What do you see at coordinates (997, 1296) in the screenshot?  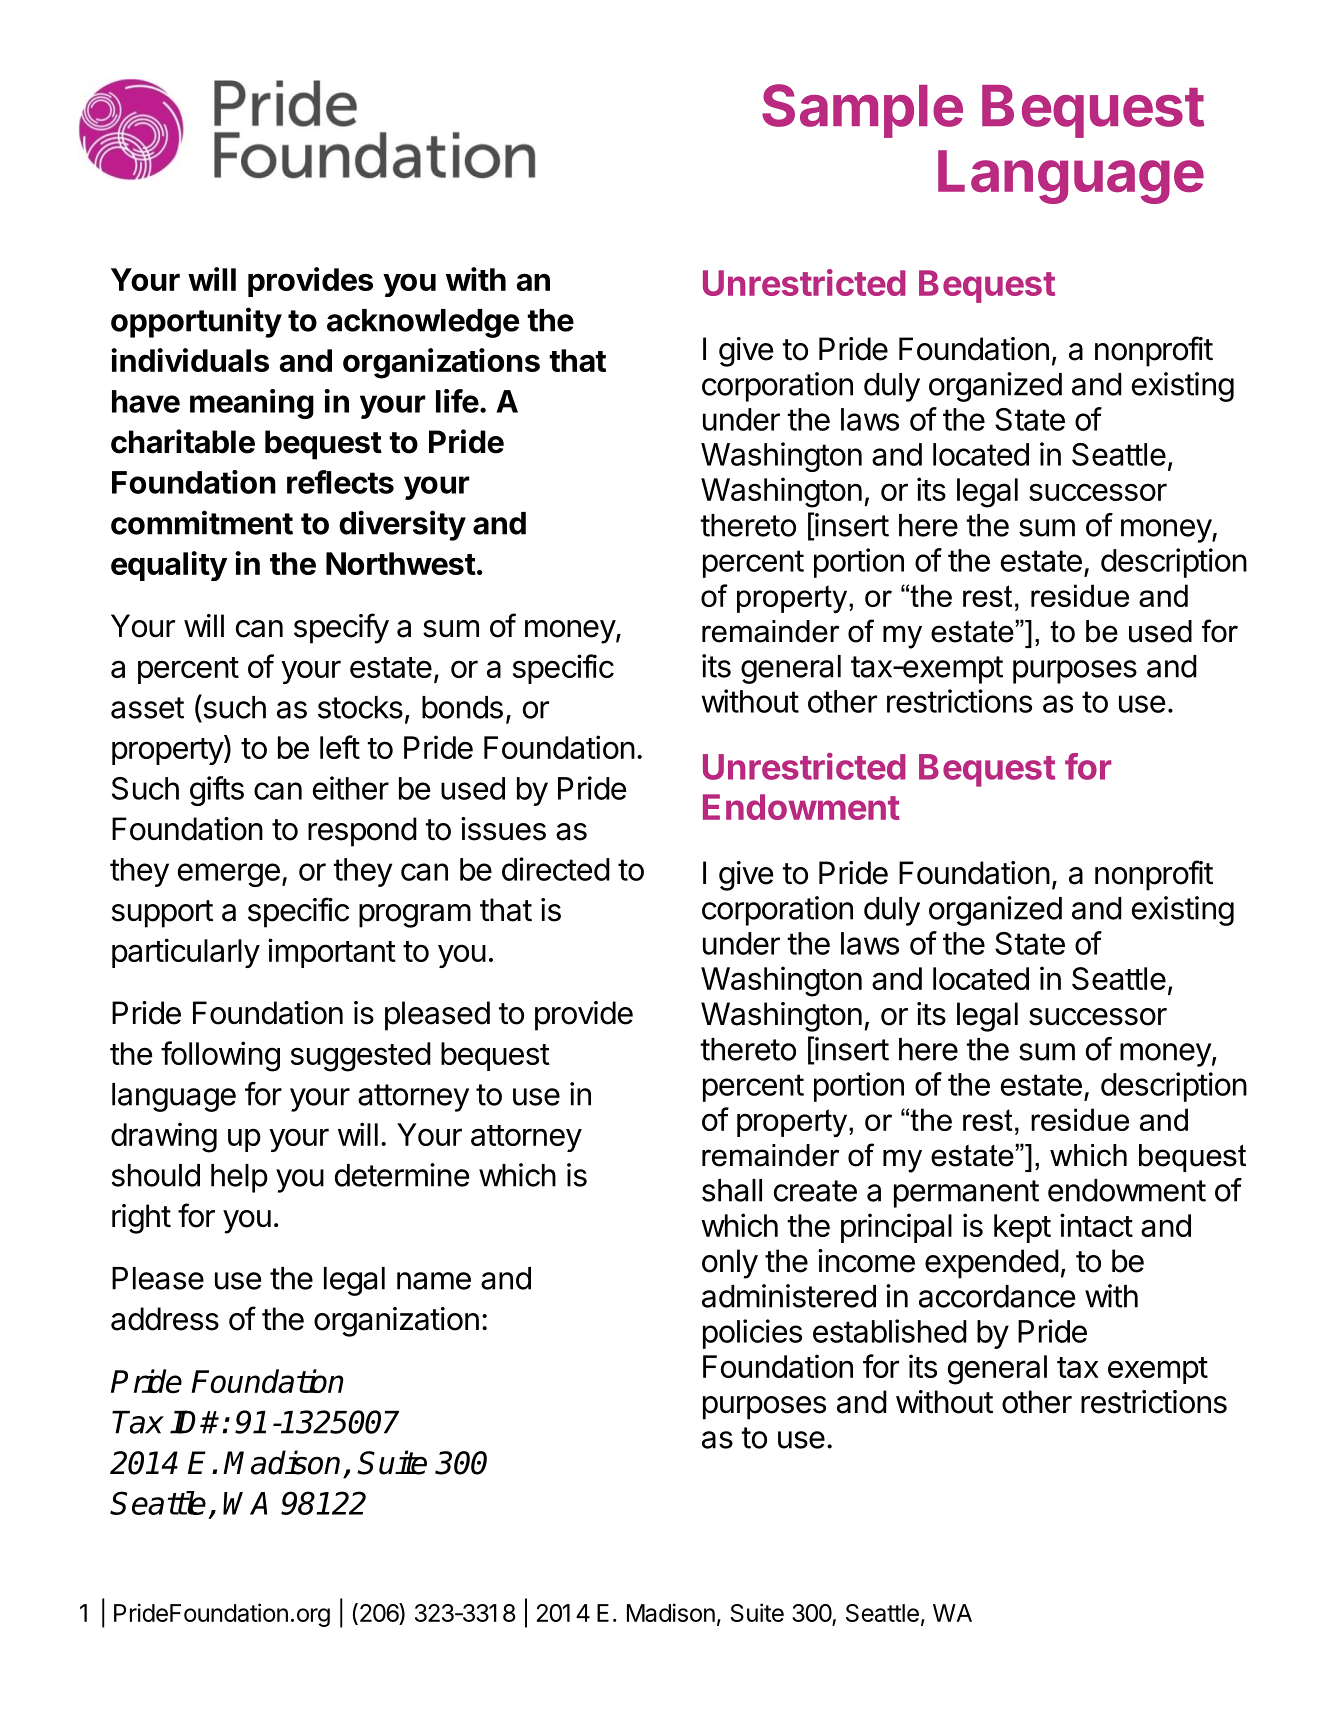 I see `accordance` at bounding box center [997, 1296].
